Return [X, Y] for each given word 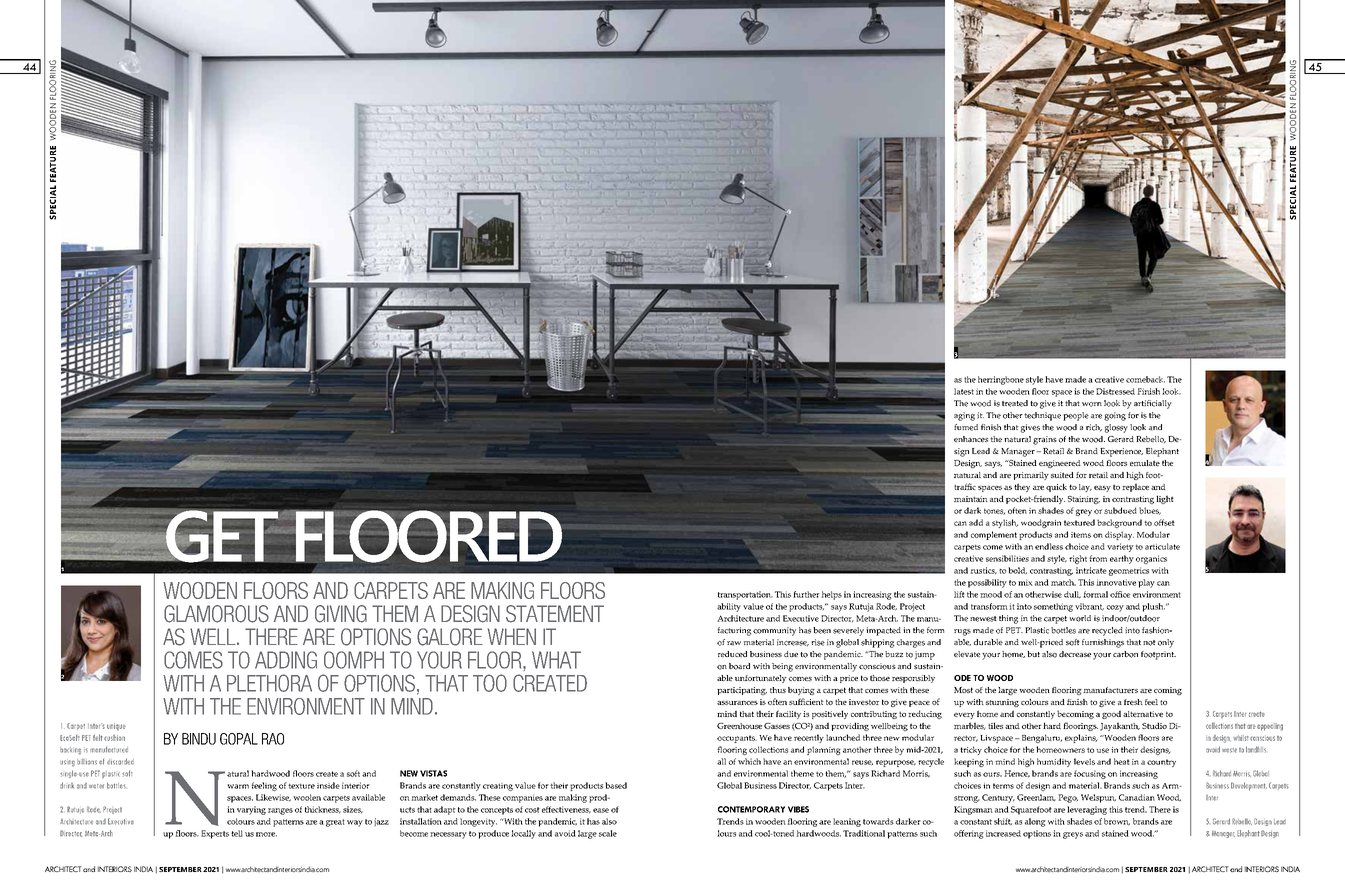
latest [964, 391]
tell [237, 833]
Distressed [1115, 391]
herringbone [1001, 380]
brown [1117, 821]
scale [608, 833]
